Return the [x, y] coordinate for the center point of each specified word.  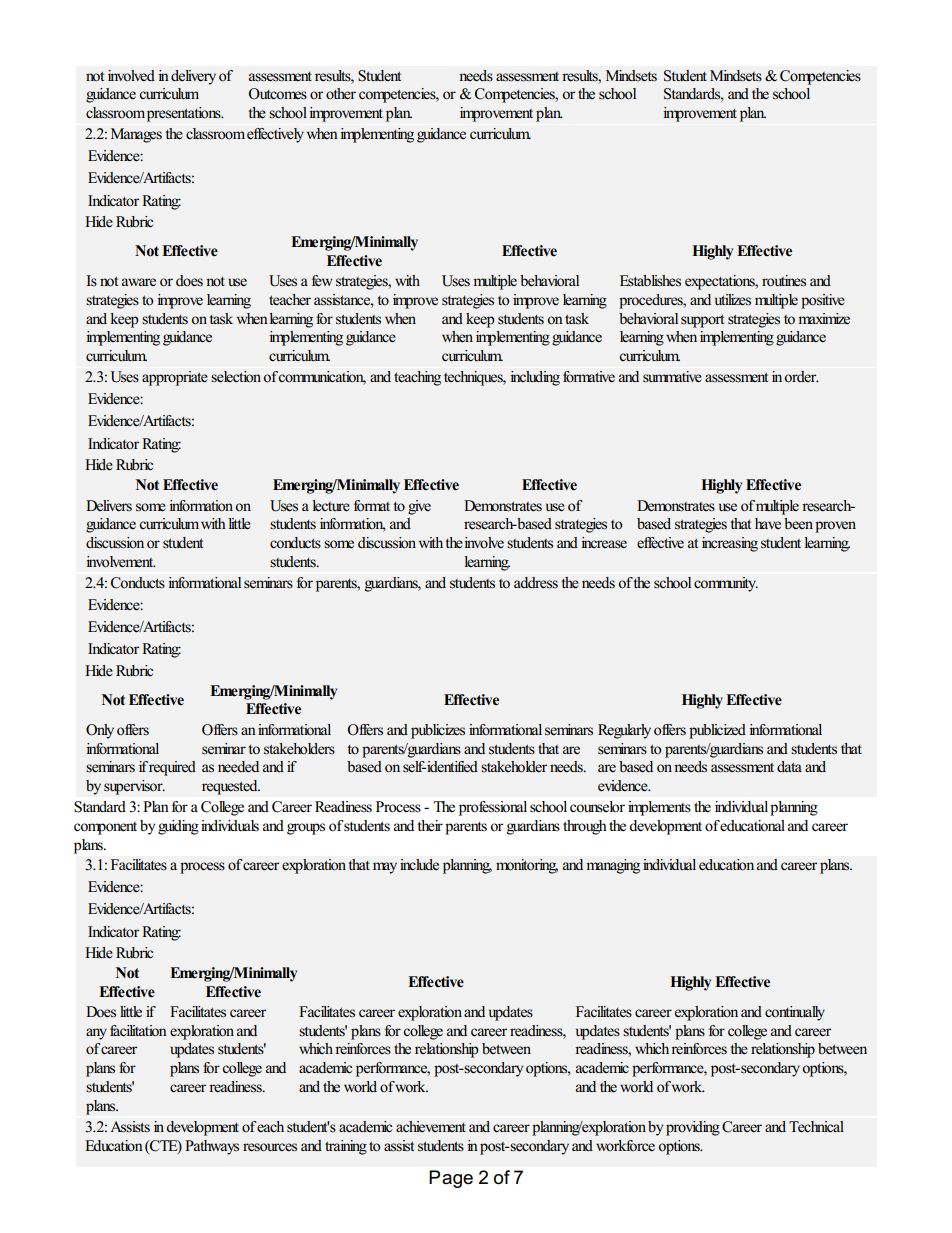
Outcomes [278, 94]
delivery [193, 77]
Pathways [212, 1147]
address [536, 583]
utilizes [733, 300]
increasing [730, 544]
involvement [121, 562]
